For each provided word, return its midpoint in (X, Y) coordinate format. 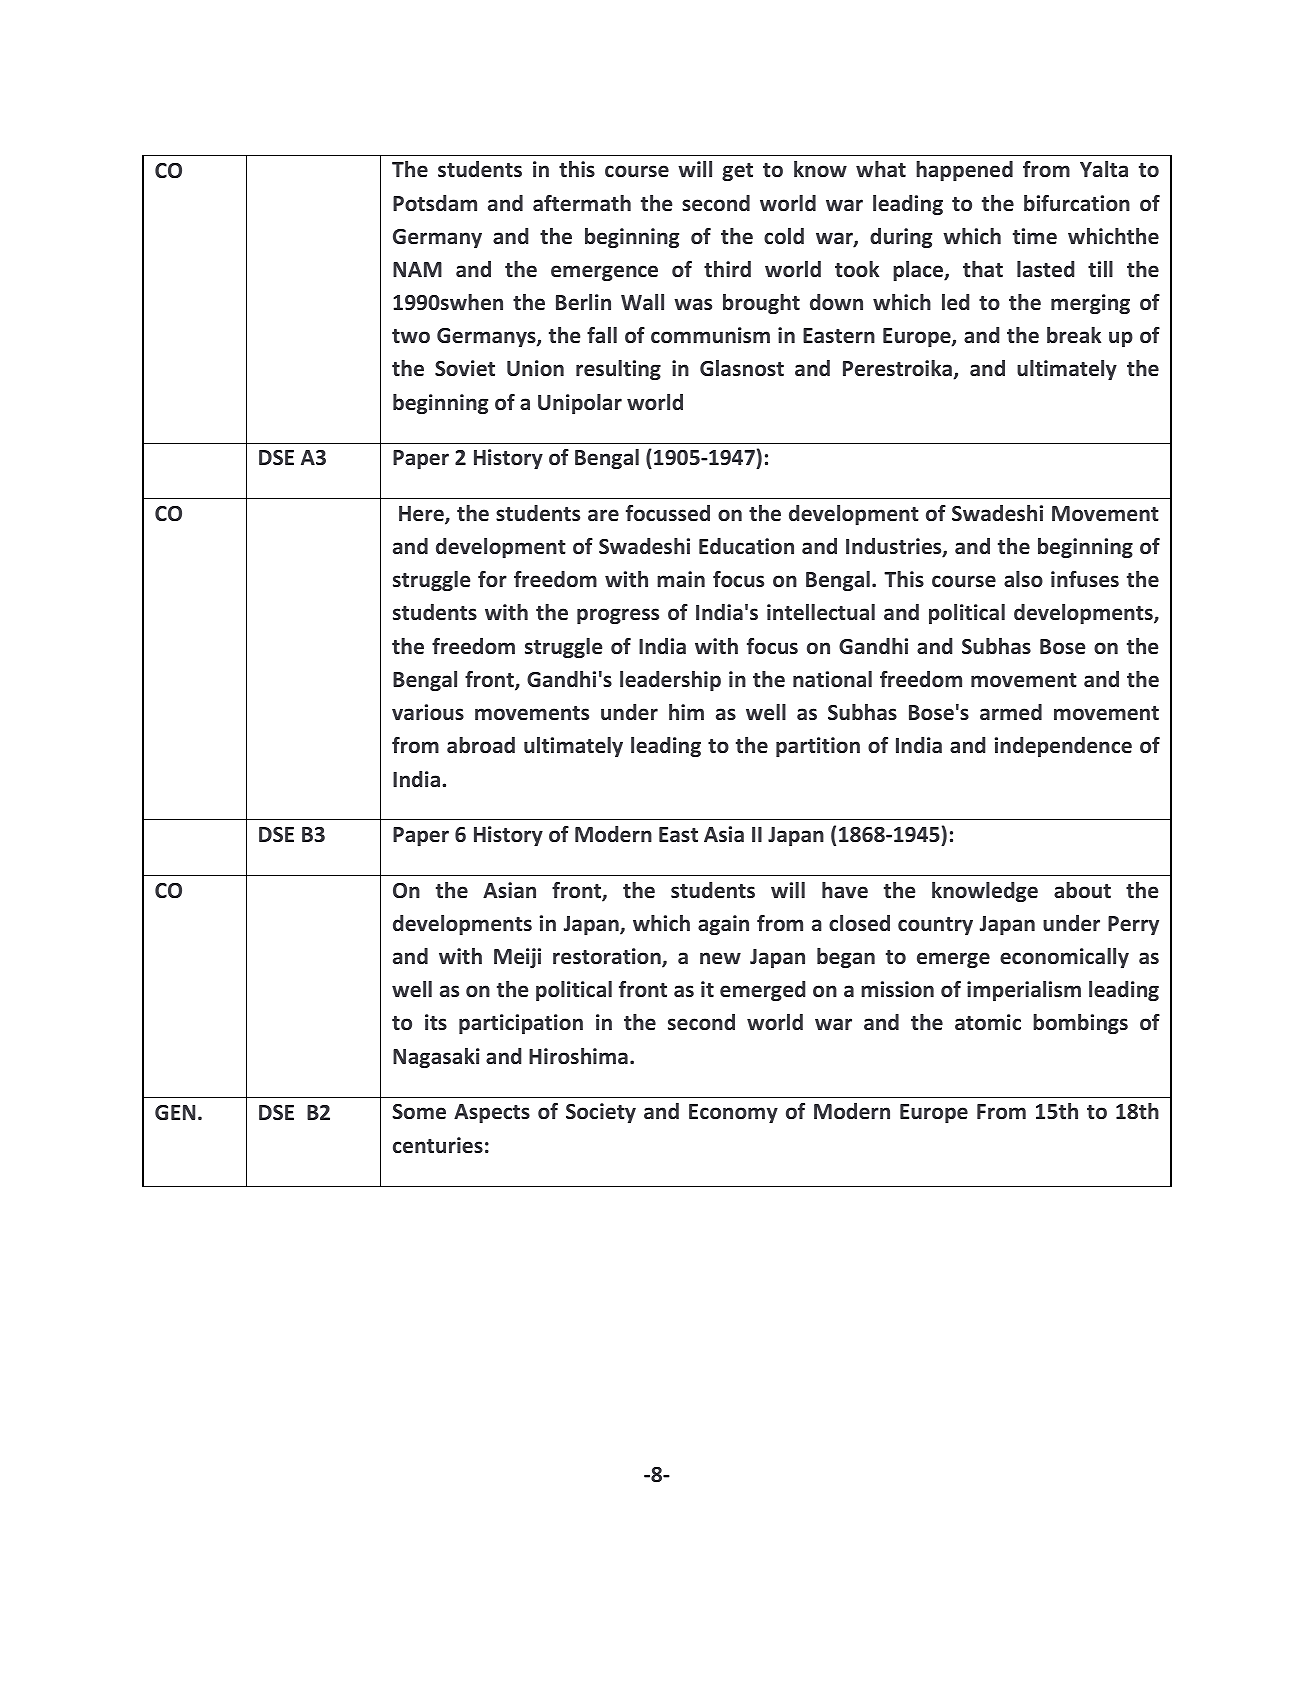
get (737, 172)
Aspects (492, 1113)
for (492, 579)
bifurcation (1077, 203)
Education (746, 546)
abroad (481, 745)
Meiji (517, 958)
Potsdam (435, 203)
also (1023, 579)
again (723, 925)
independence (1063, 747)
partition (818, 747)
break (1074, 335)
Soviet (465, 368)
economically (1064, 958)
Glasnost (742, 368)
